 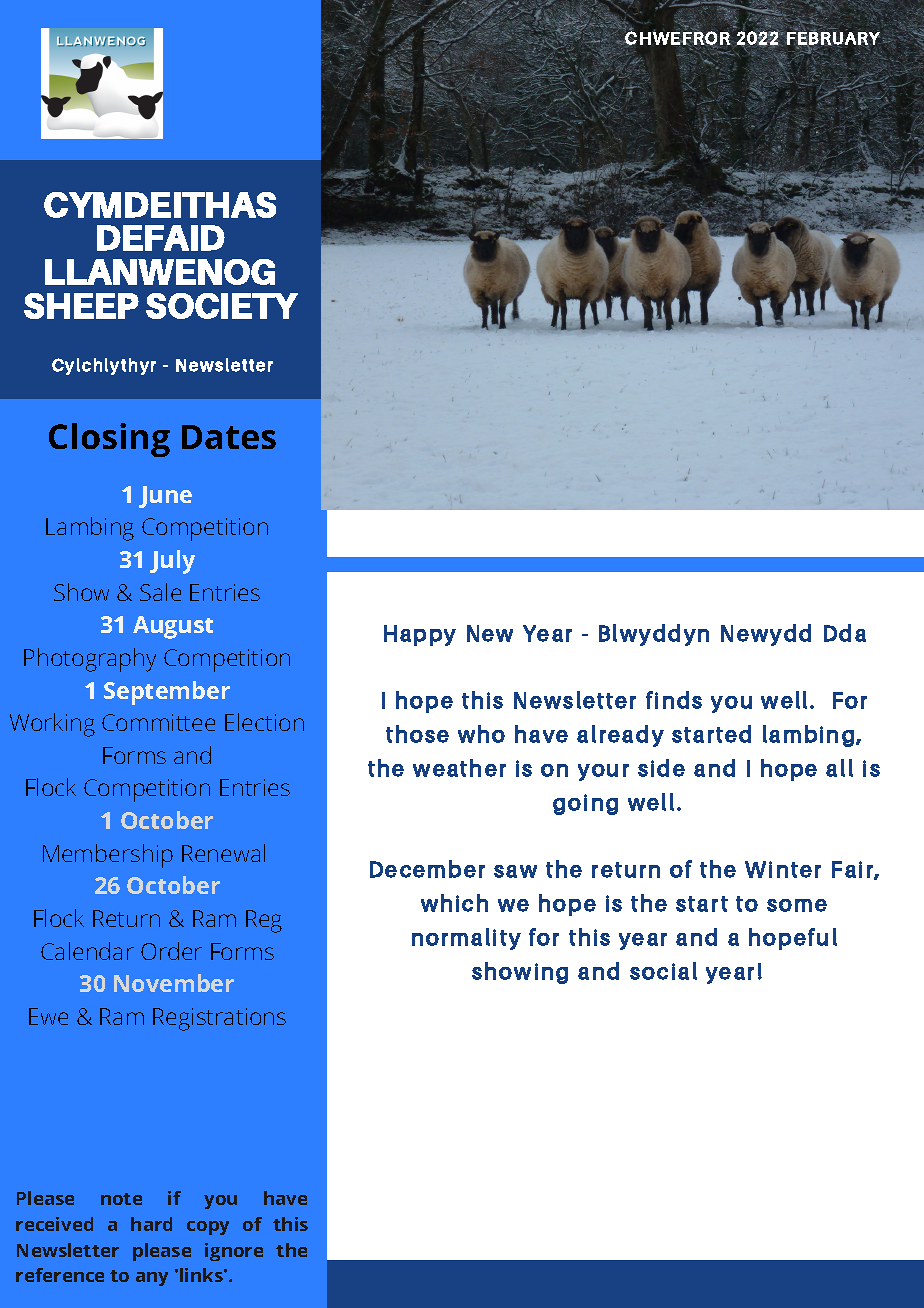 What do you see at coordinates (151, 1224) in the page?
I see `hard` at bounding box center [151, 1224].
